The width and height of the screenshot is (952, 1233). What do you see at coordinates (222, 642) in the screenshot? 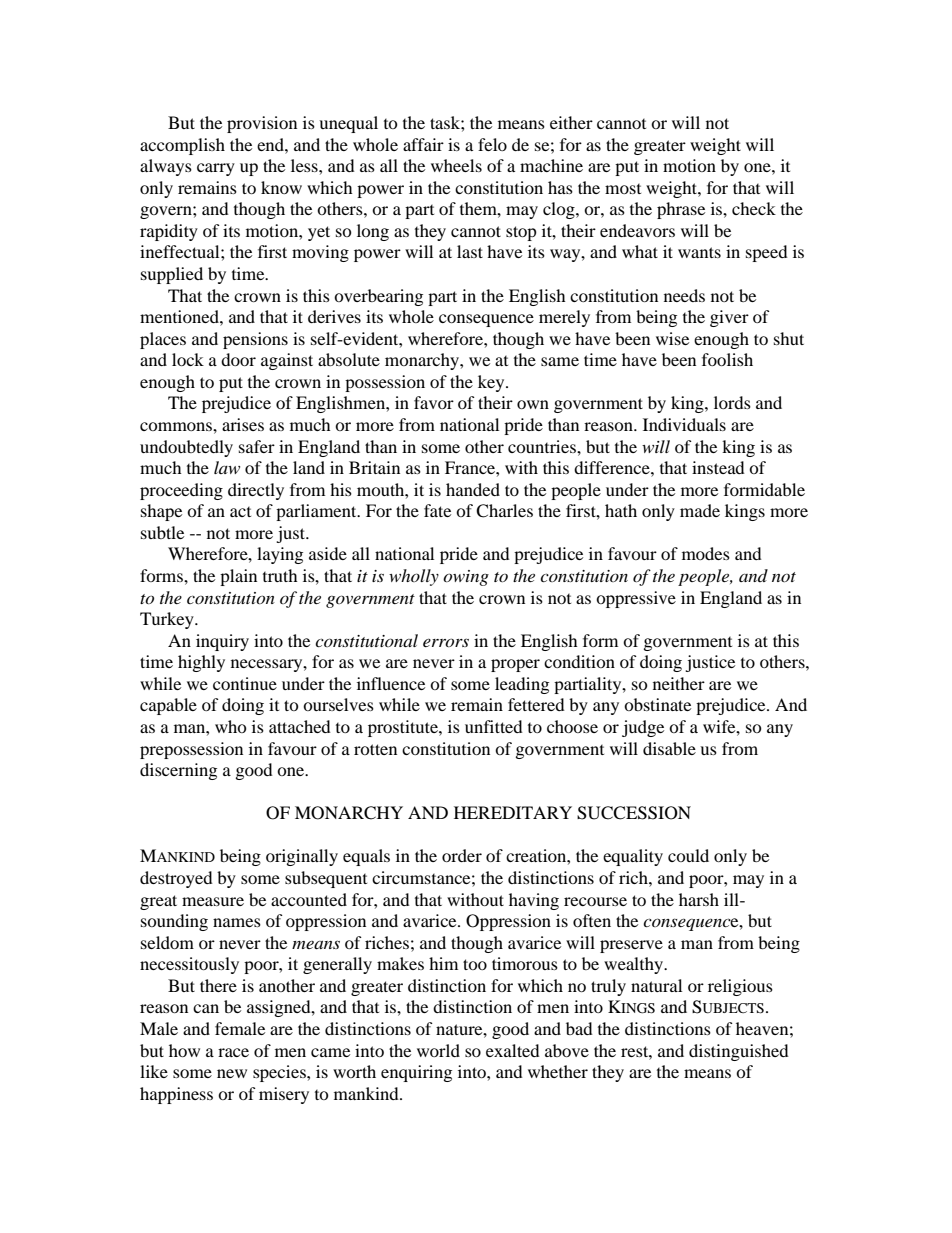
I see `inquiry` at bounding box center [222, 642].
